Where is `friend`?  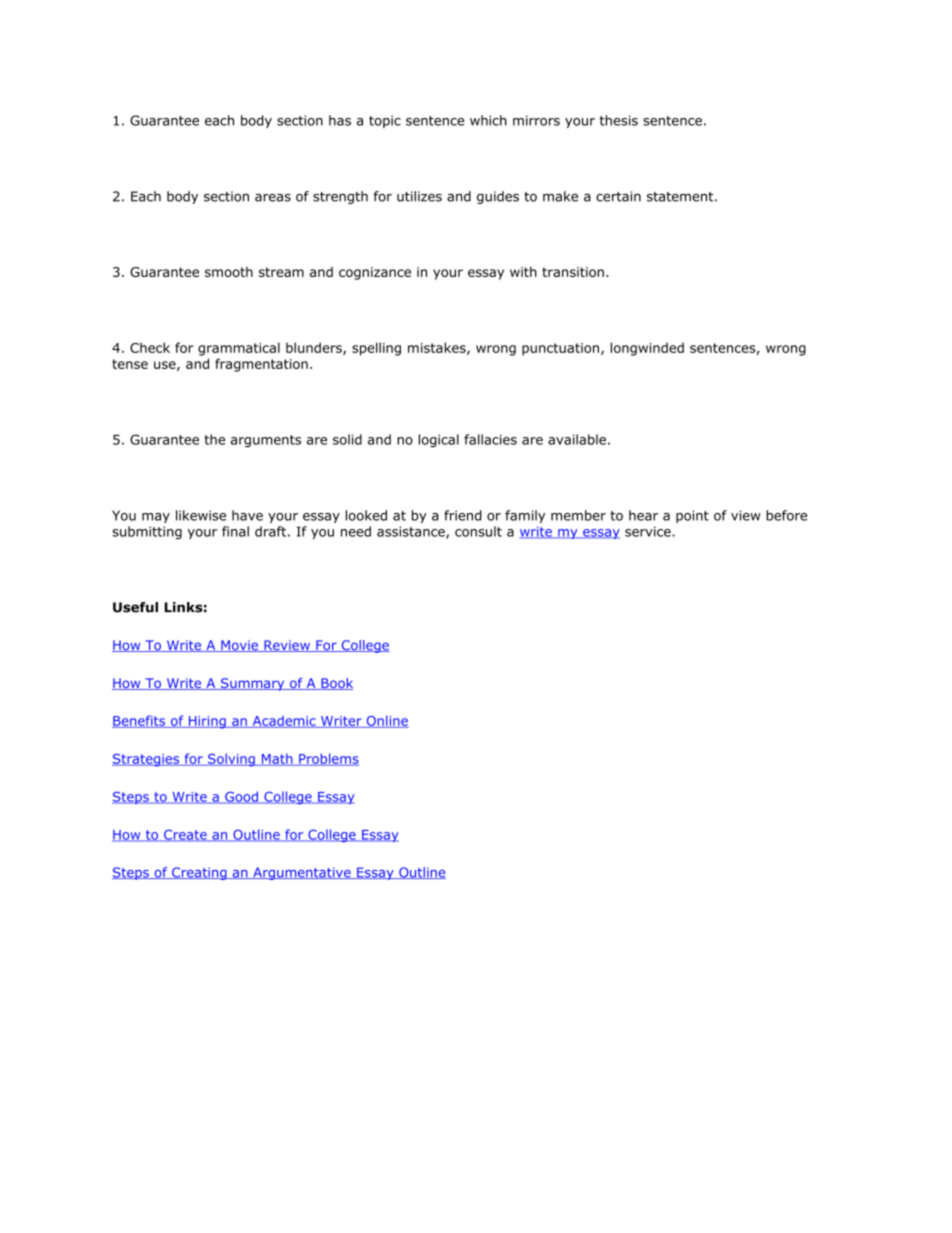 friend is located at coordinates (462, 515).
